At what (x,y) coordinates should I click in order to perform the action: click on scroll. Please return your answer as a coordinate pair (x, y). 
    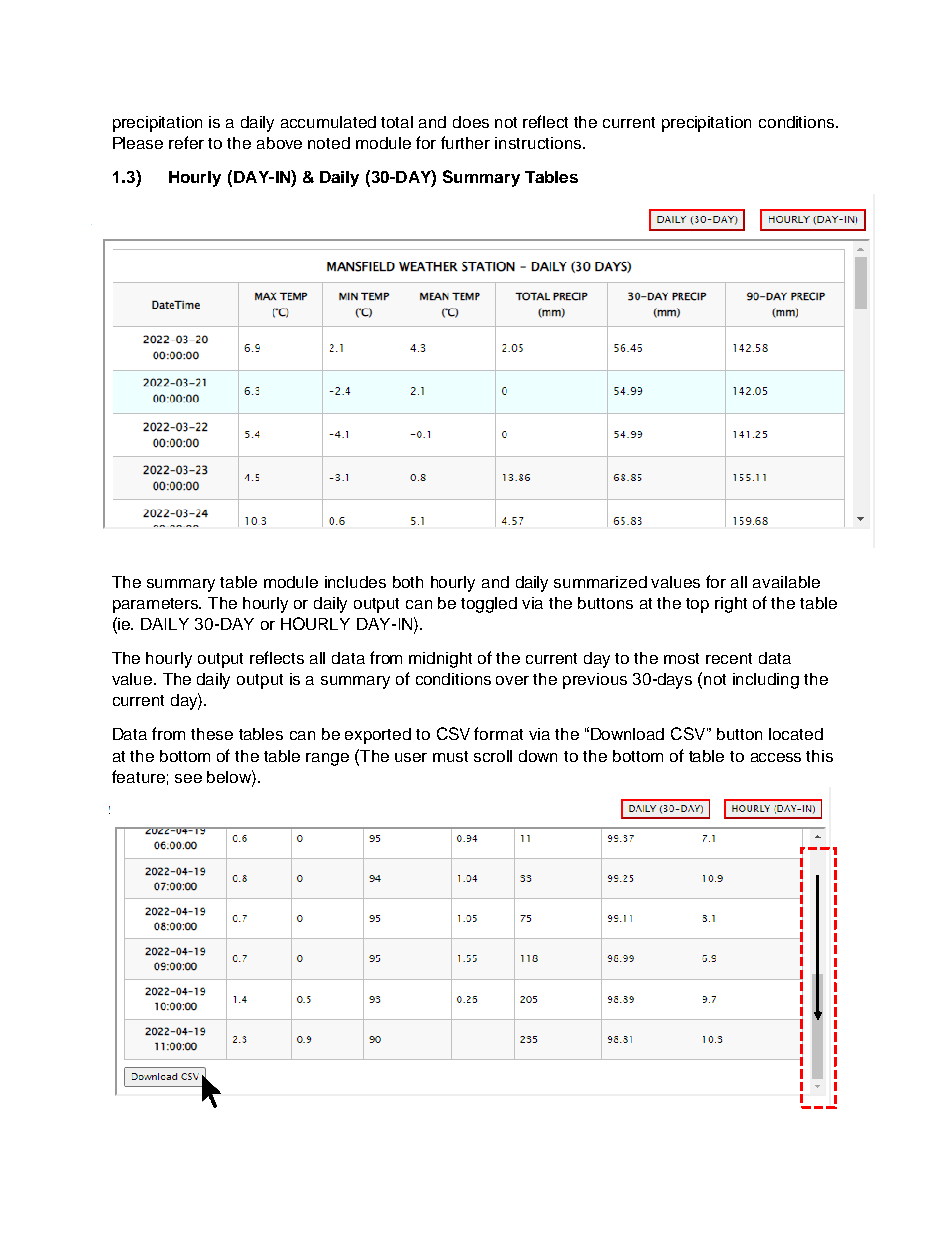
    Looking at the image, I should click on (493, 756).
